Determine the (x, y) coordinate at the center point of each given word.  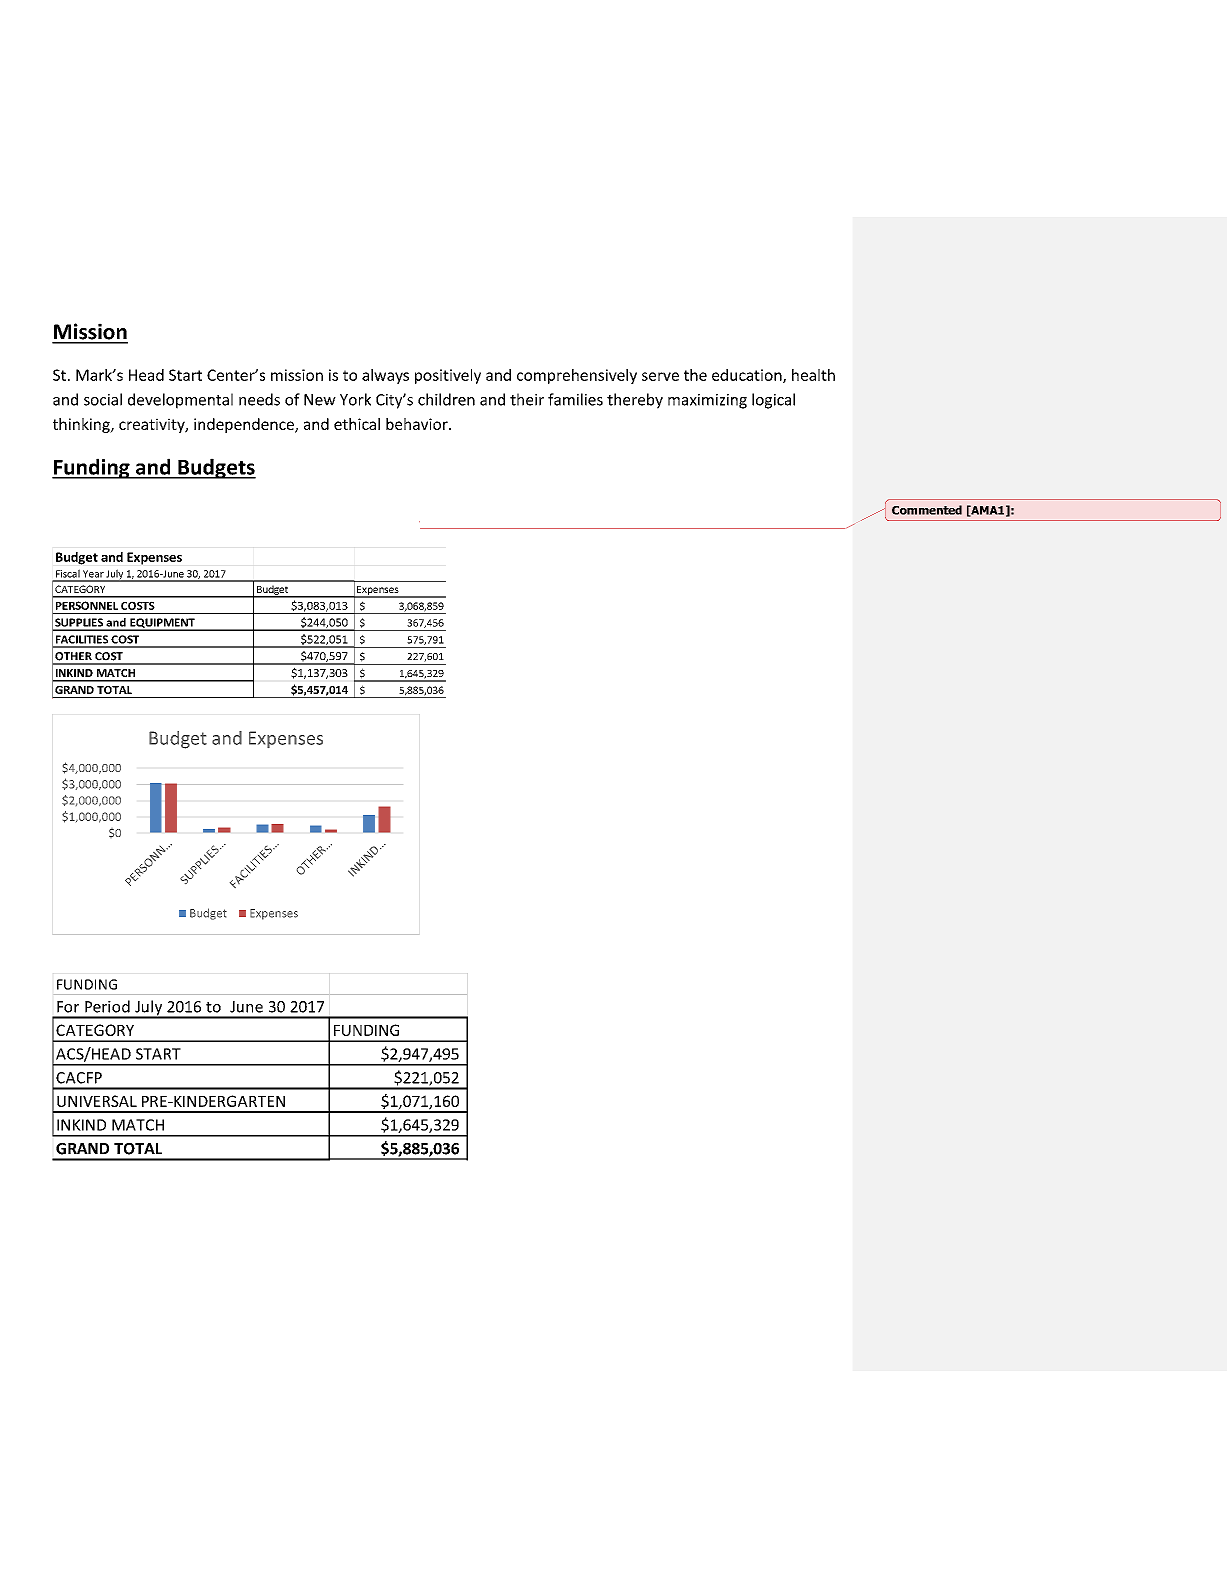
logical (773, 401)
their (527, 399)
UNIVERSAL (97, 1101)
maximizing (707, 401)
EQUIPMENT (162, 624)
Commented (927, 510)
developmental (180, 401)
